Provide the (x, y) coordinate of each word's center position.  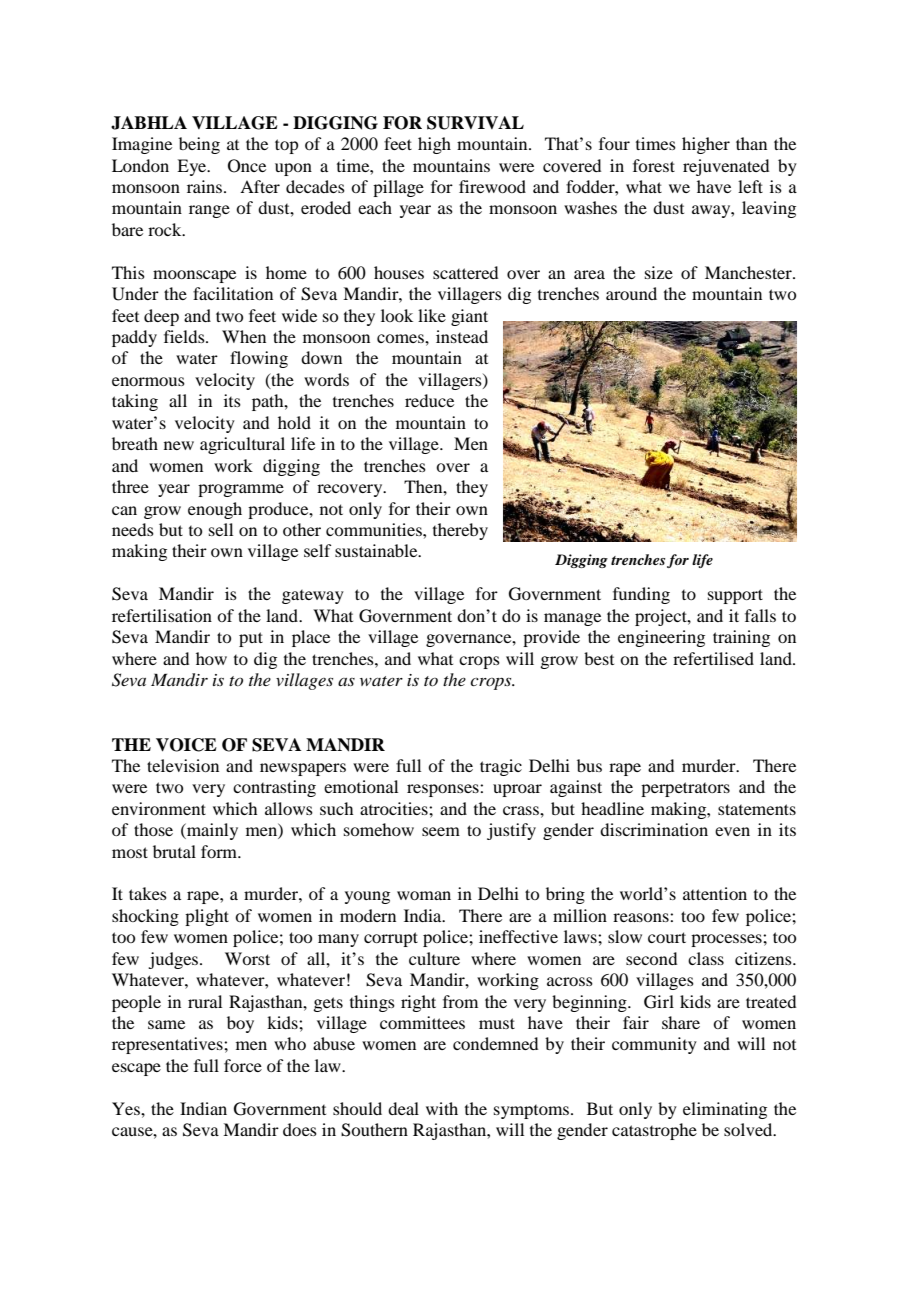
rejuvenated (726, 167)
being (199, 145)
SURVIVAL (475, 123)
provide (551, 638)
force (243, 1065)
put (251, 639)
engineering (661, 638)
